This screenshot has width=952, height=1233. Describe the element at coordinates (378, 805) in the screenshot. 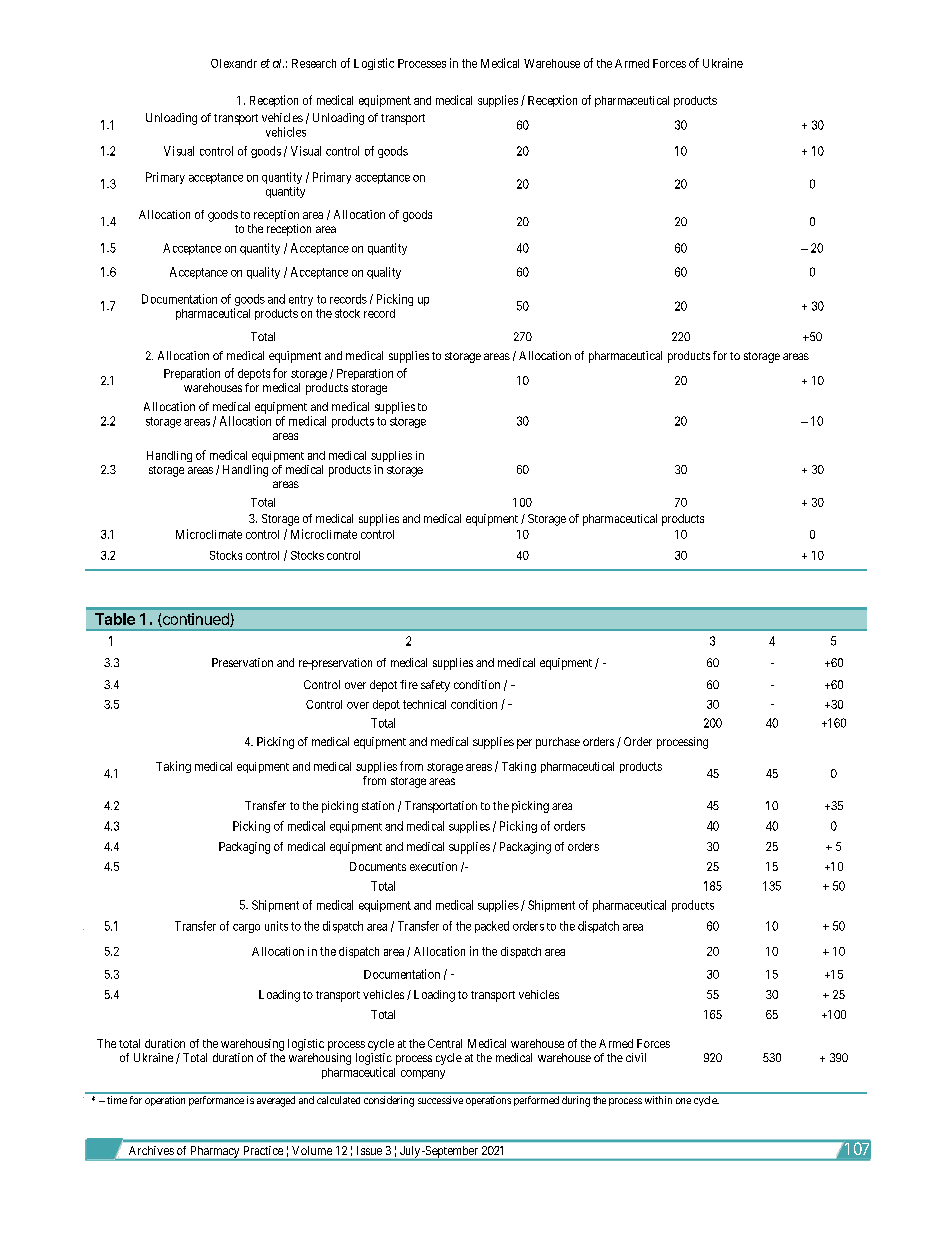

I see `station` at that location.
